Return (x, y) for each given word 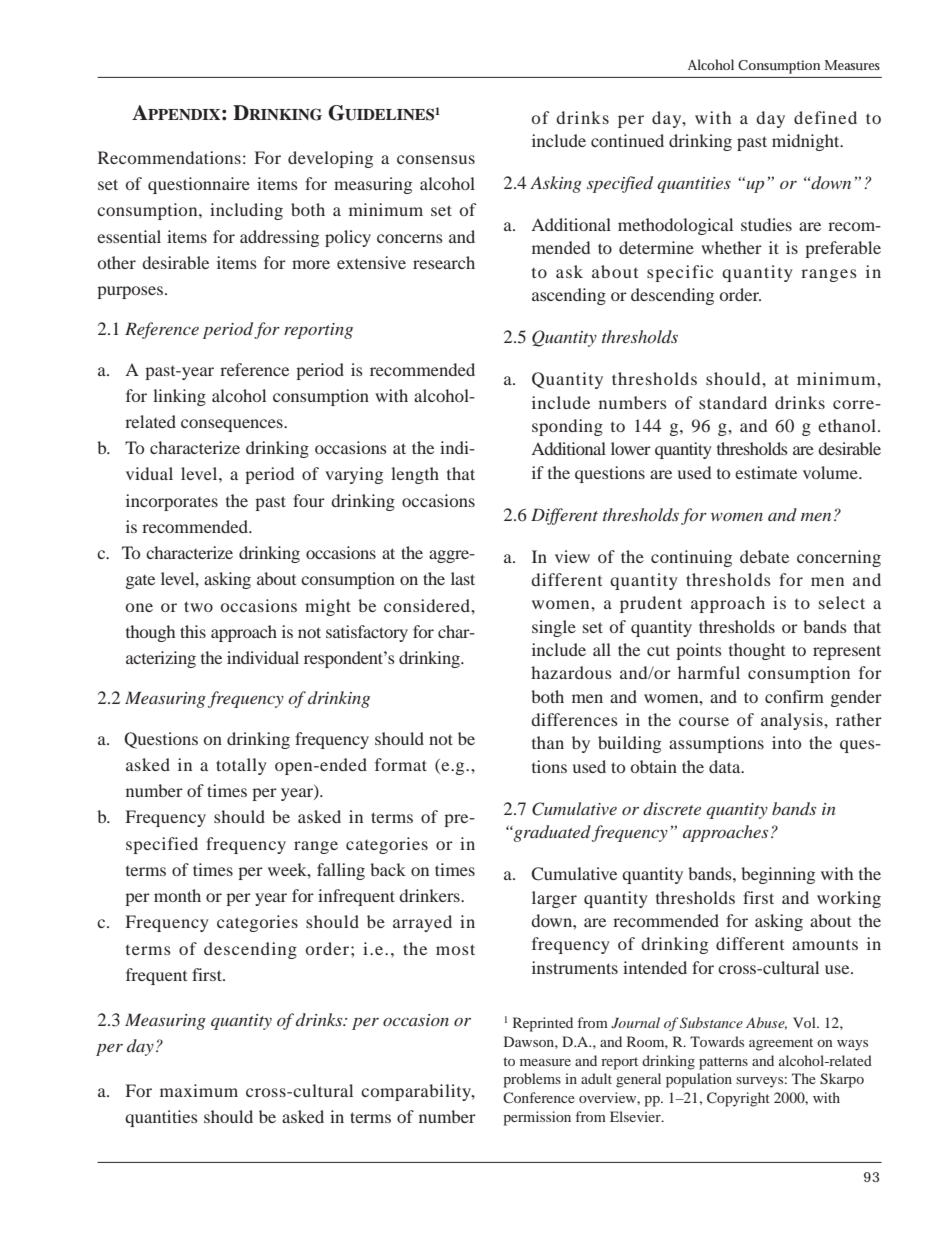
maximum (199, 1090)
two (198, 606)
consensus (436, 159)
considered (428, 605)
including (246, 211)
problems (532, 1080)
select (842, 602)
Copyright (738, 1099)
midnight (807, 142)
